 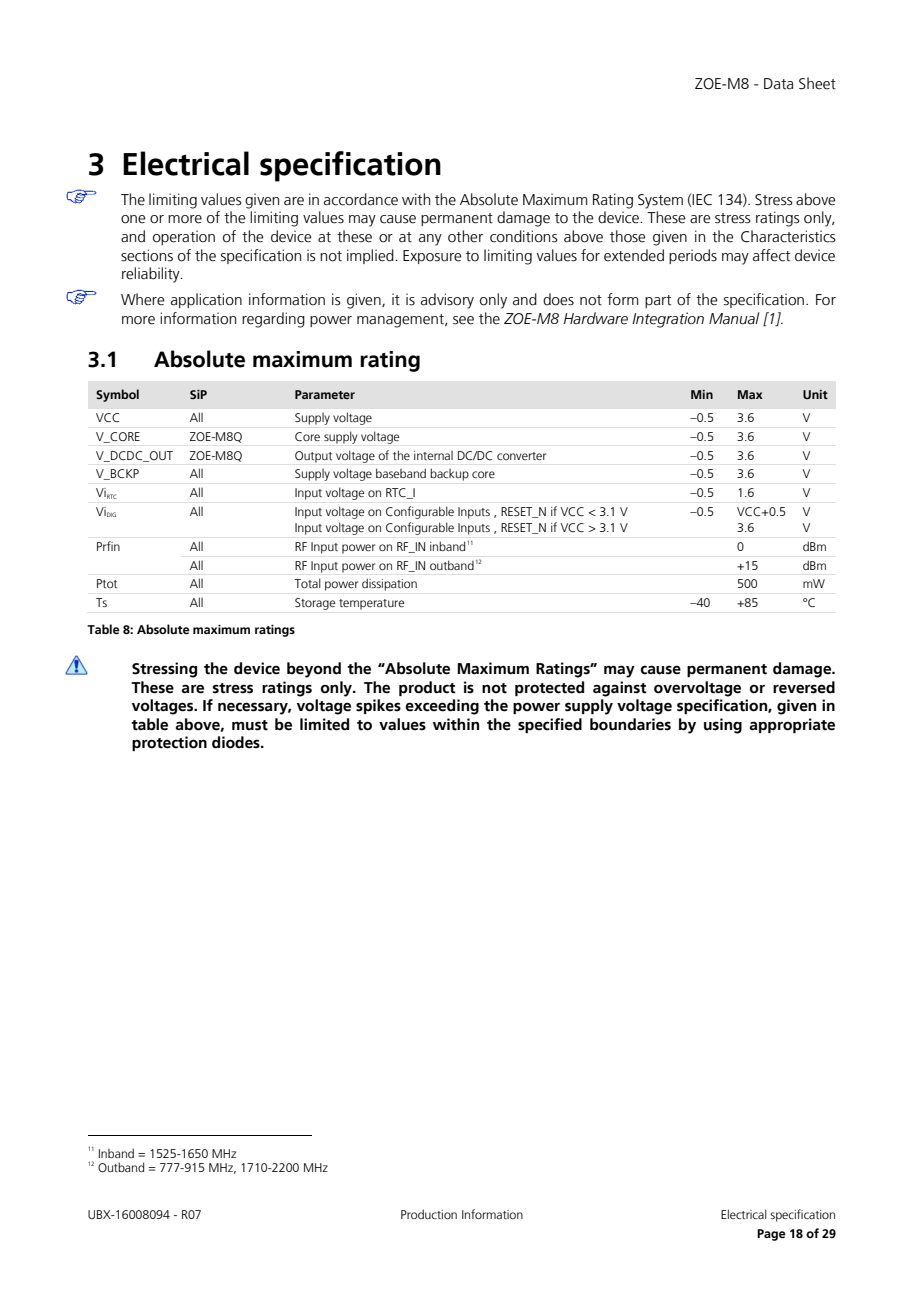 I want to click on using, so click(x=723, y=726).
